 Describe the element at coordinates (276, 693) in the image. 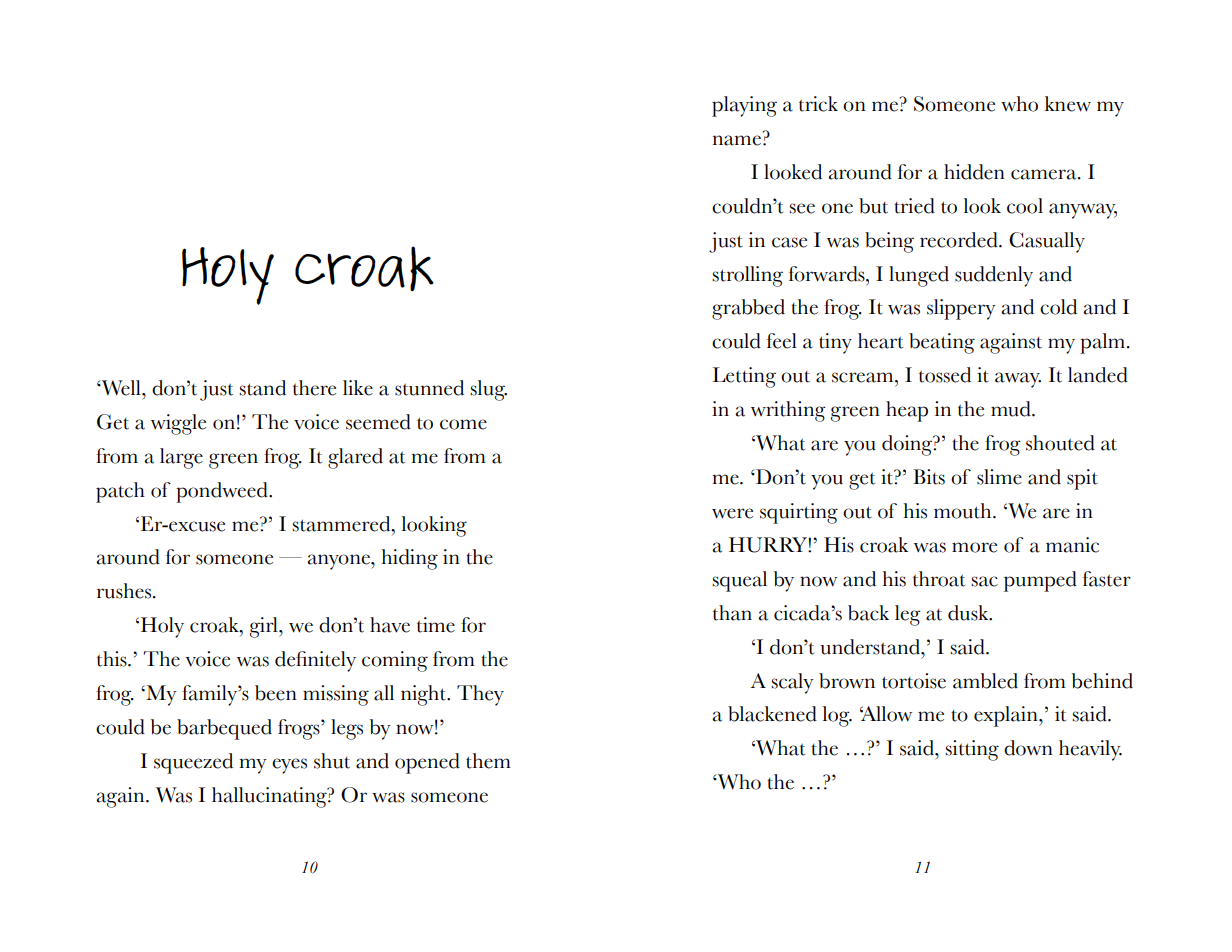

I see `been` at that location.
